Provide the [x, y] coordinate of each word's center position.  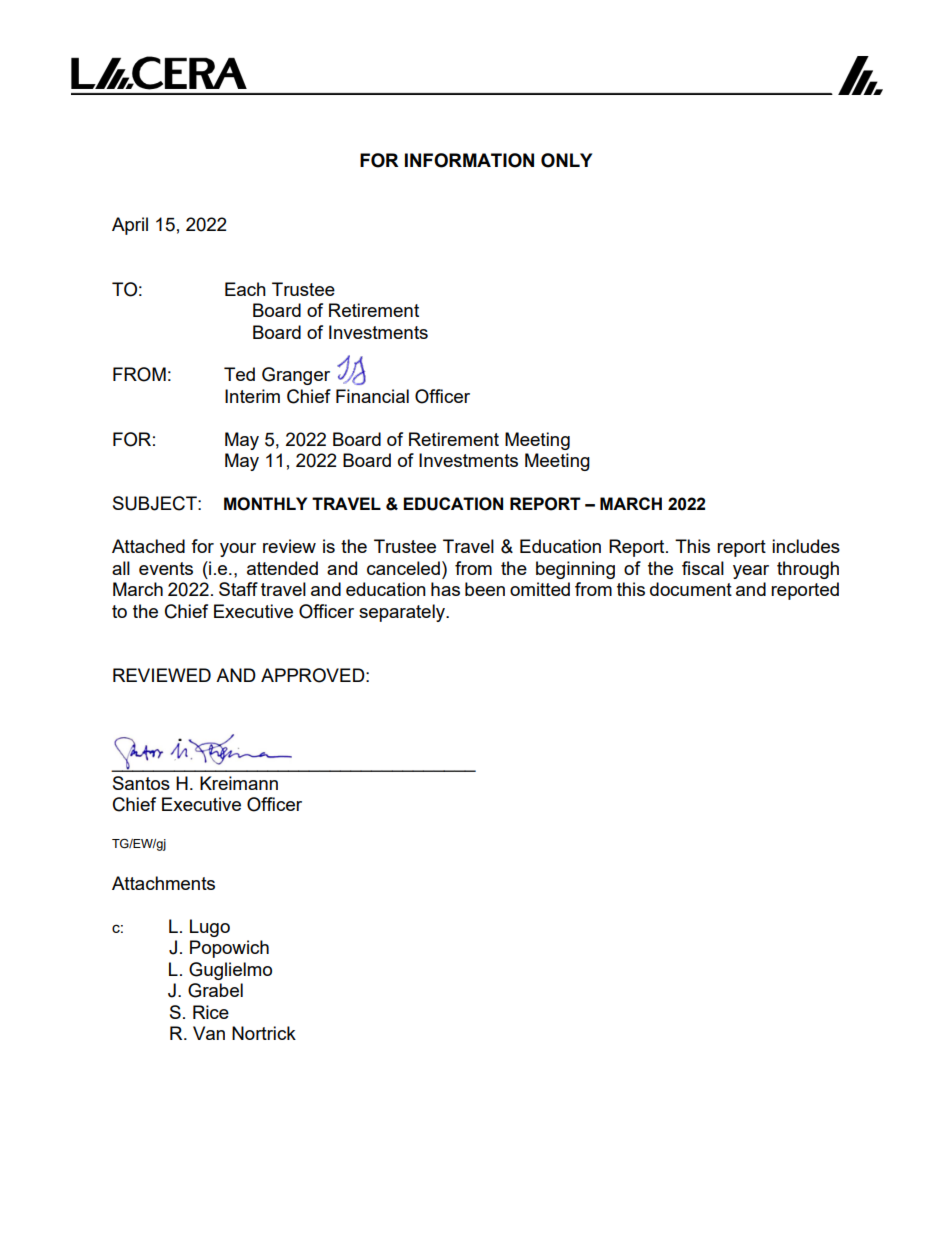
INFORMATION [469, 160]
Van [209, 1033]
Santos [141, 783]
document [691, 589]
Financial [372, 396]
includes [806, 546]
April [130, 226]
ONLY [566, 160]
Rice [211, 1012]
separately [403, 613]
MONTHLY [265, 504]
